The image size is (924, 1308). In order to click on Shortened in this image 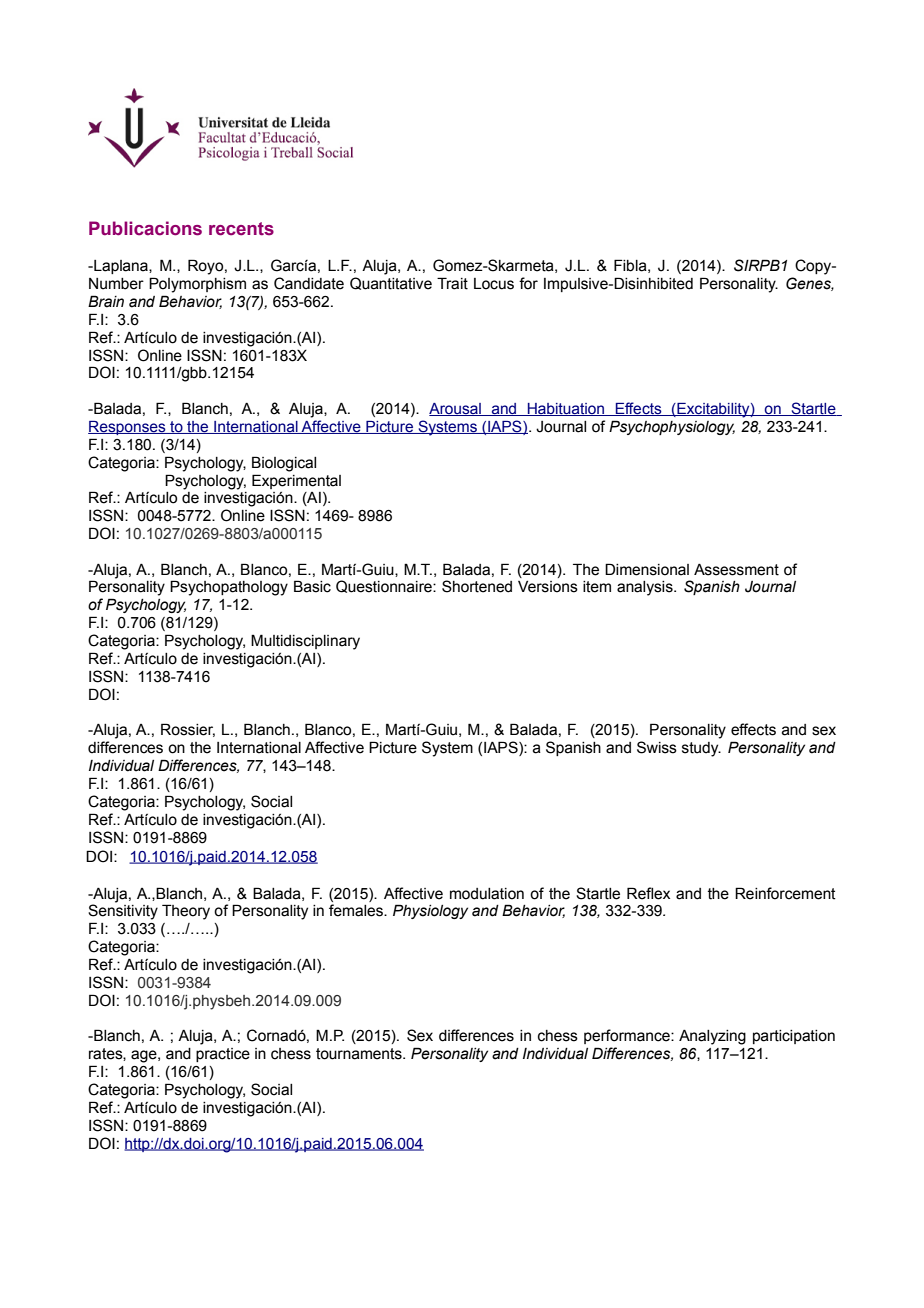, I will do `click(477, 586)`.
